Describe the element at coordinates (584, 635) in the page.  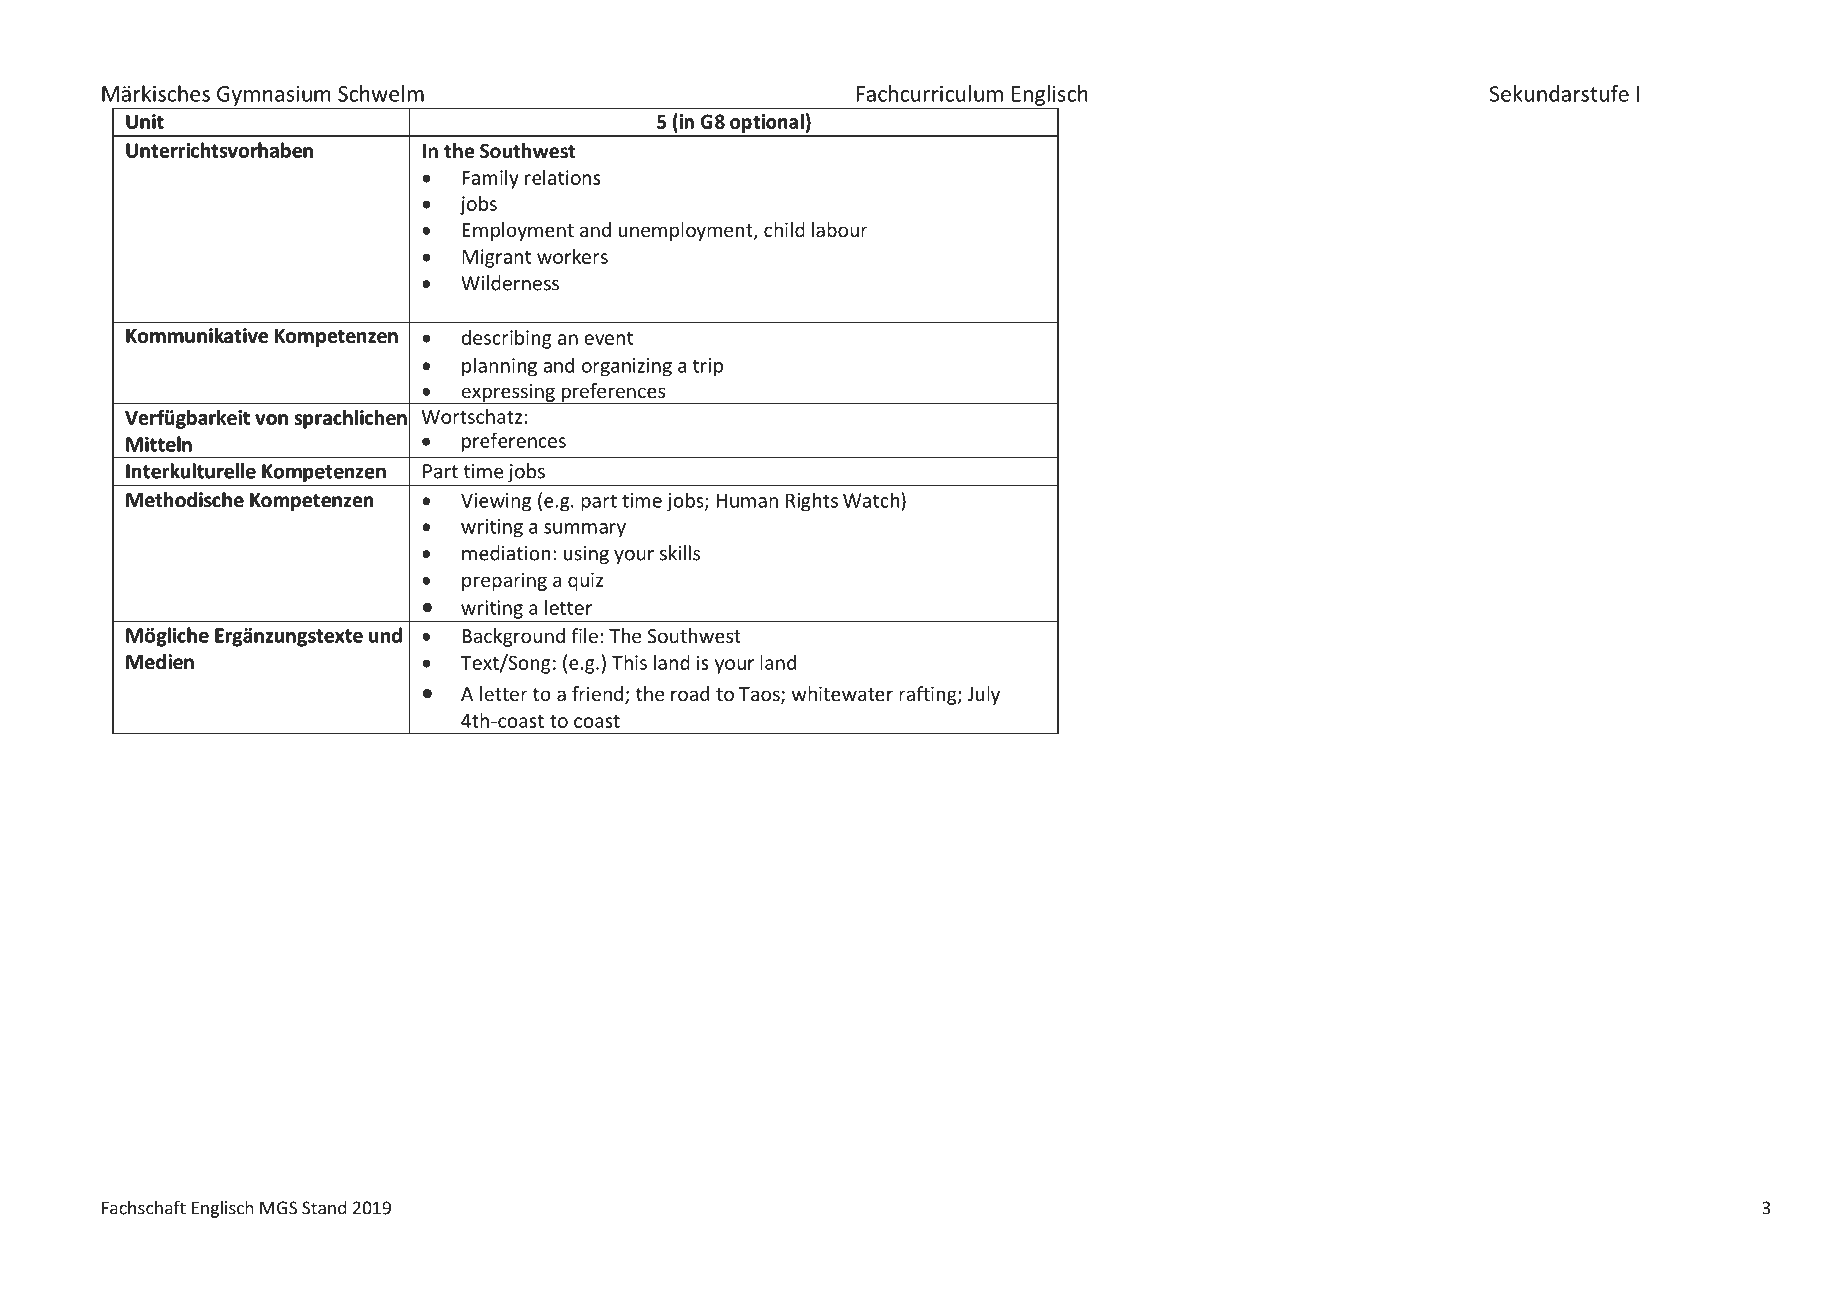
I see `file` at that location.
